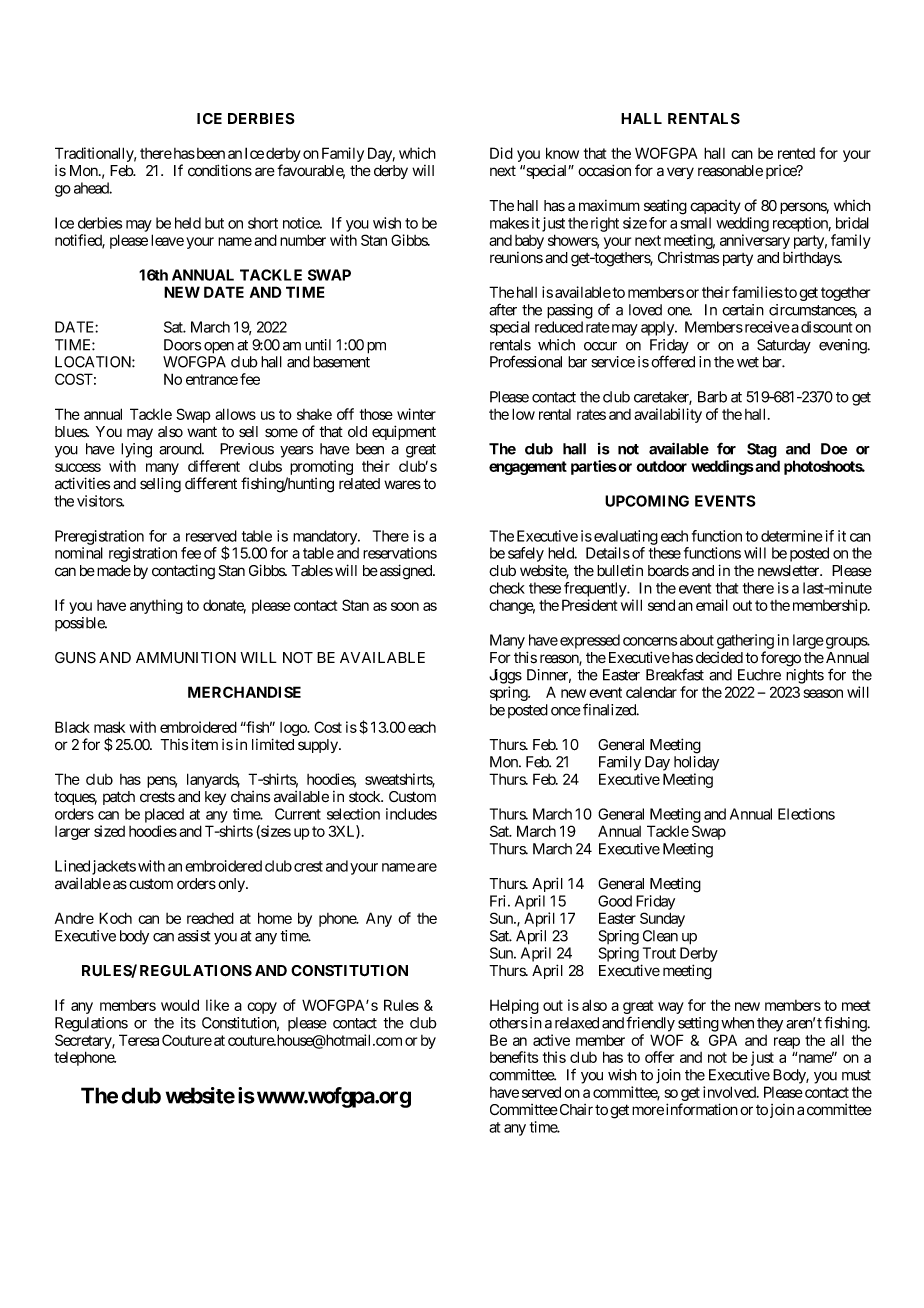 The image size is (924, 1308). Describe the element at coordinates (662, 919) in the screenshot. I see `Sunday` at that location.
